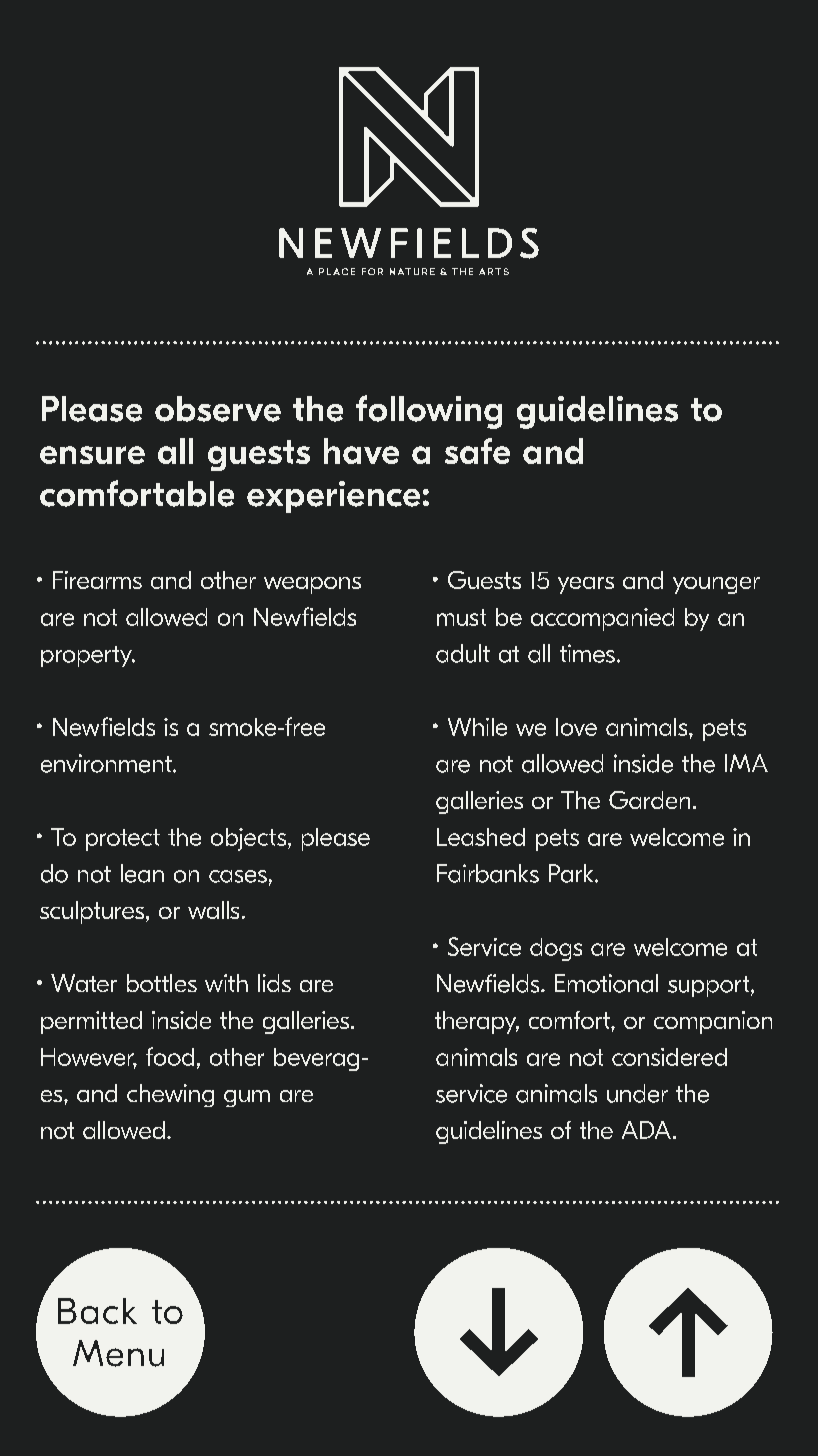  Describe the element at coordinates (87, 656) in the image. I see `property` at that location.
